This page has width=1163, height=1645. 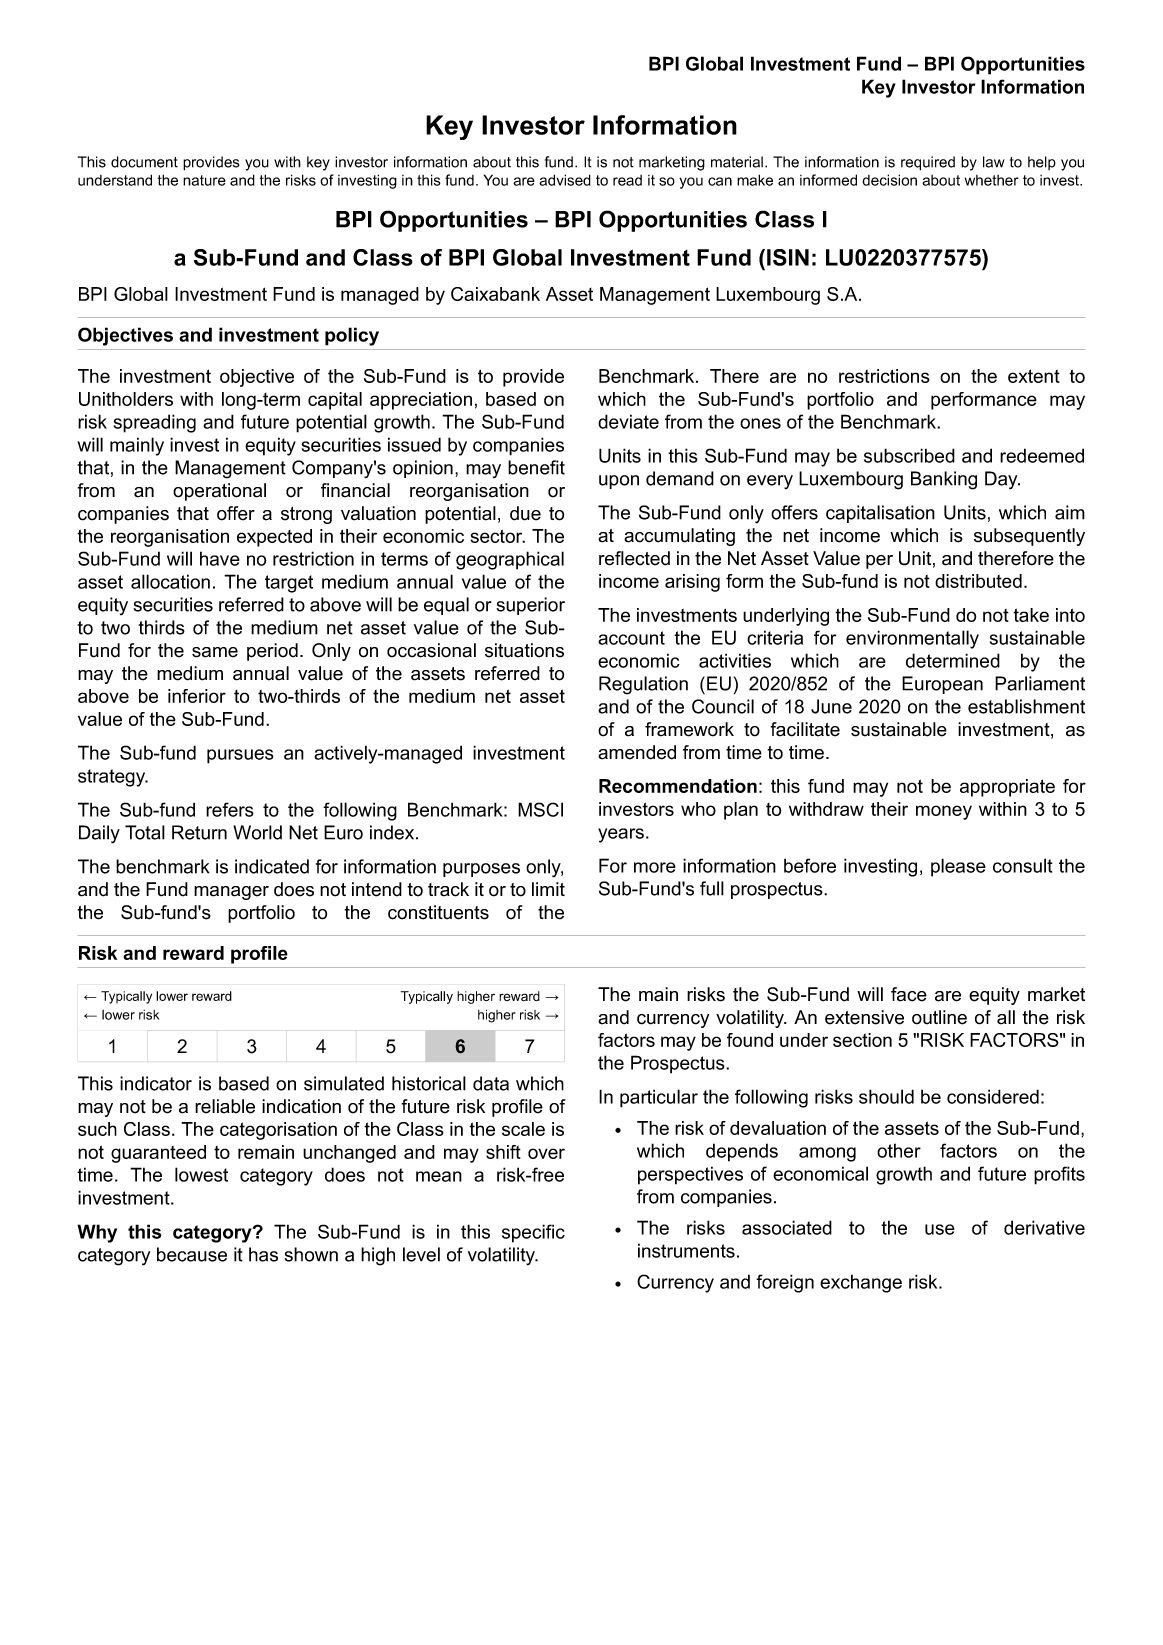 What do you see at coordinates (192, 1254) in the page?
I see `because` at bounding box center [192, 1254].
